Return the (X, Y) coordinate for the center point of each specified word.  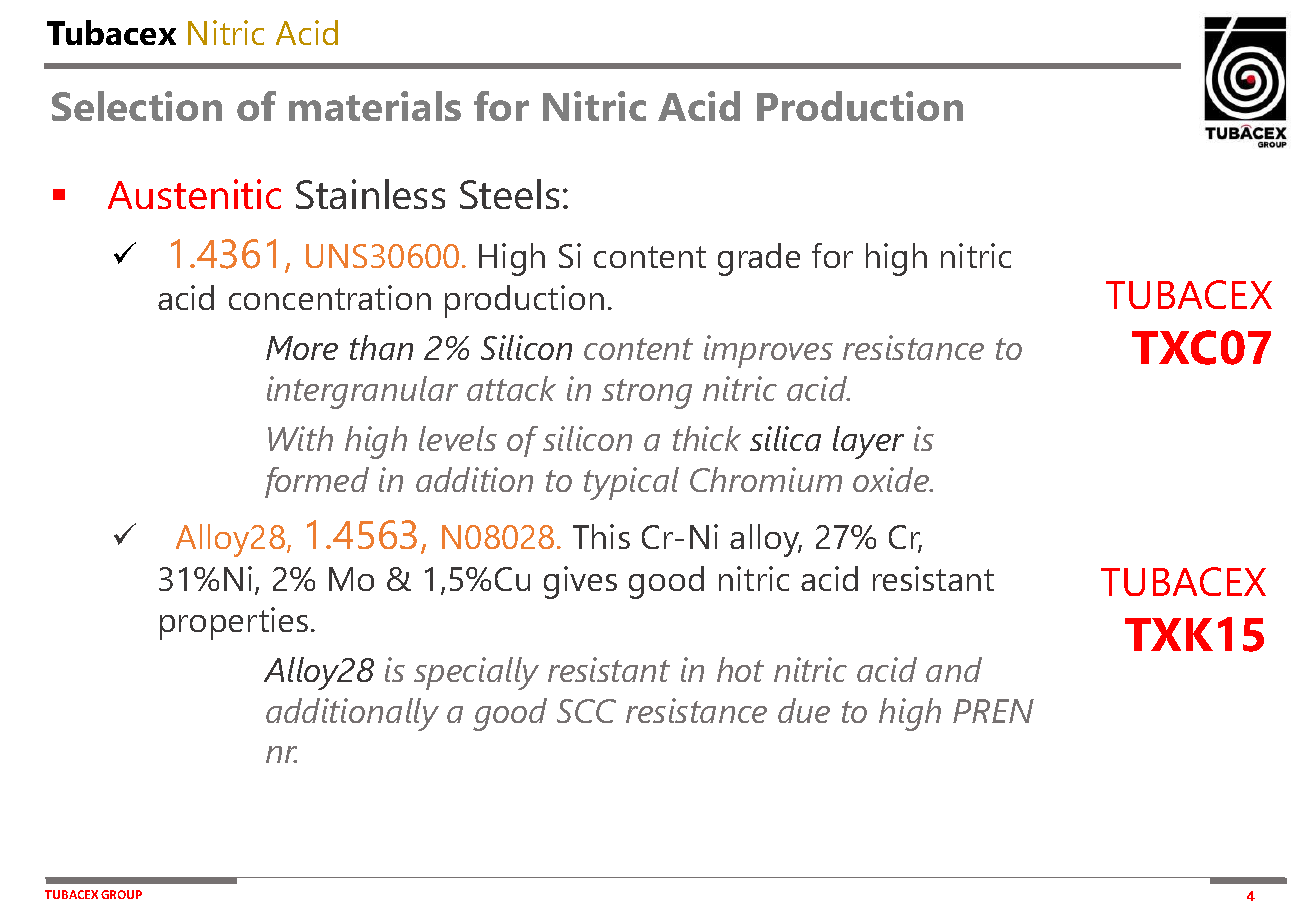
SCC (586, 711)
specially (476, 673)
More (302, 348)
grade (759, 259)
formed (317, 482)
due (804, 710)
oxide (892, 479)
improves (768, 351)
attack (511, 388)
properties (234, 623)
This (601, 536)
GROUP (121, 894)
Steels (509, 194)
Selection (137, 106)
